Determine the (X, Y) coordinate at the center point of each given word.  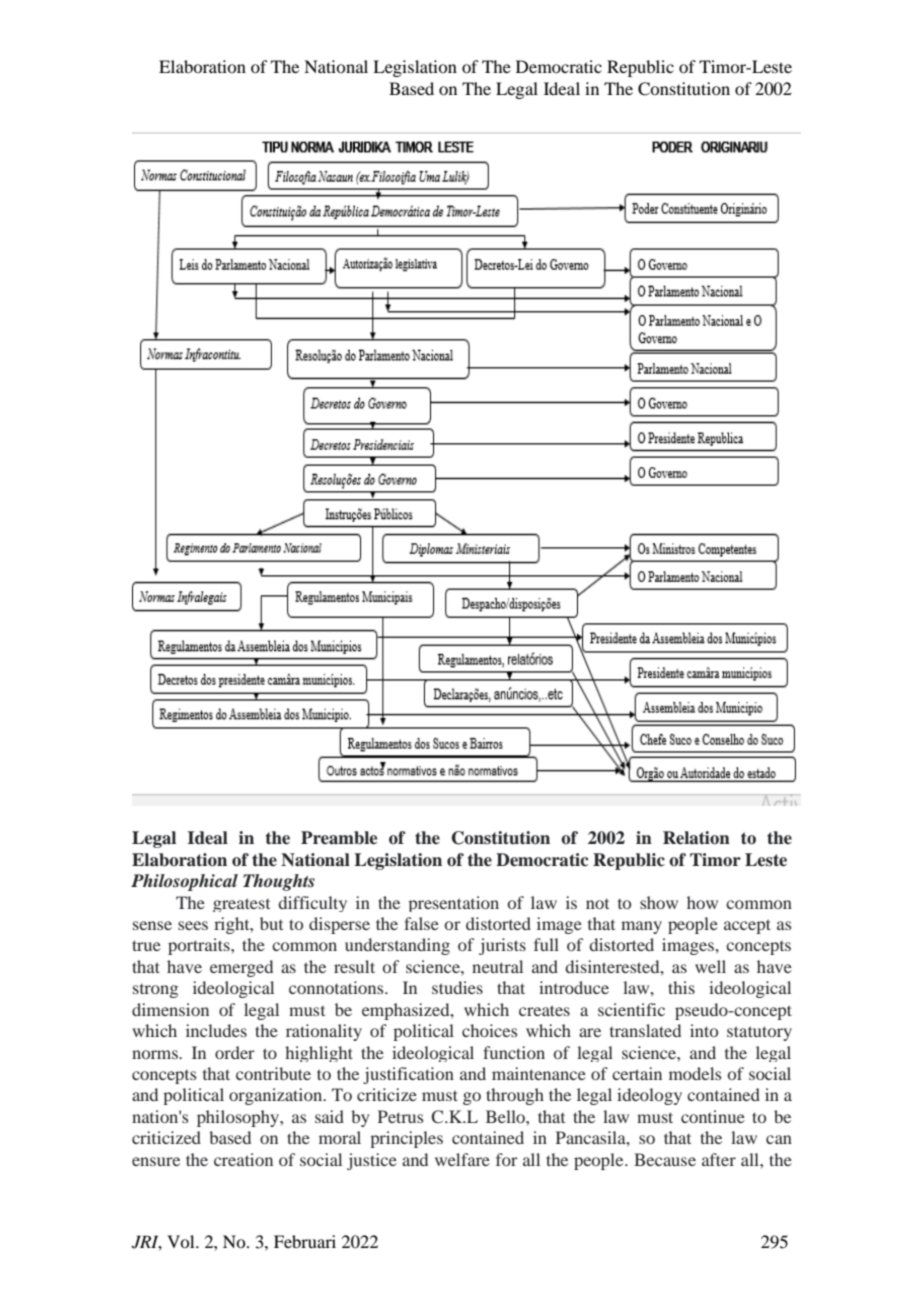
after (719, 1159)
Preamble (339, 838)
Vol (182, 1241)
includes (216, 1030)
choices (490, 1030)
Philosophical (184, 882)
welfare (462, 1159)
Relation (696, 838)
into (704, 1030)
